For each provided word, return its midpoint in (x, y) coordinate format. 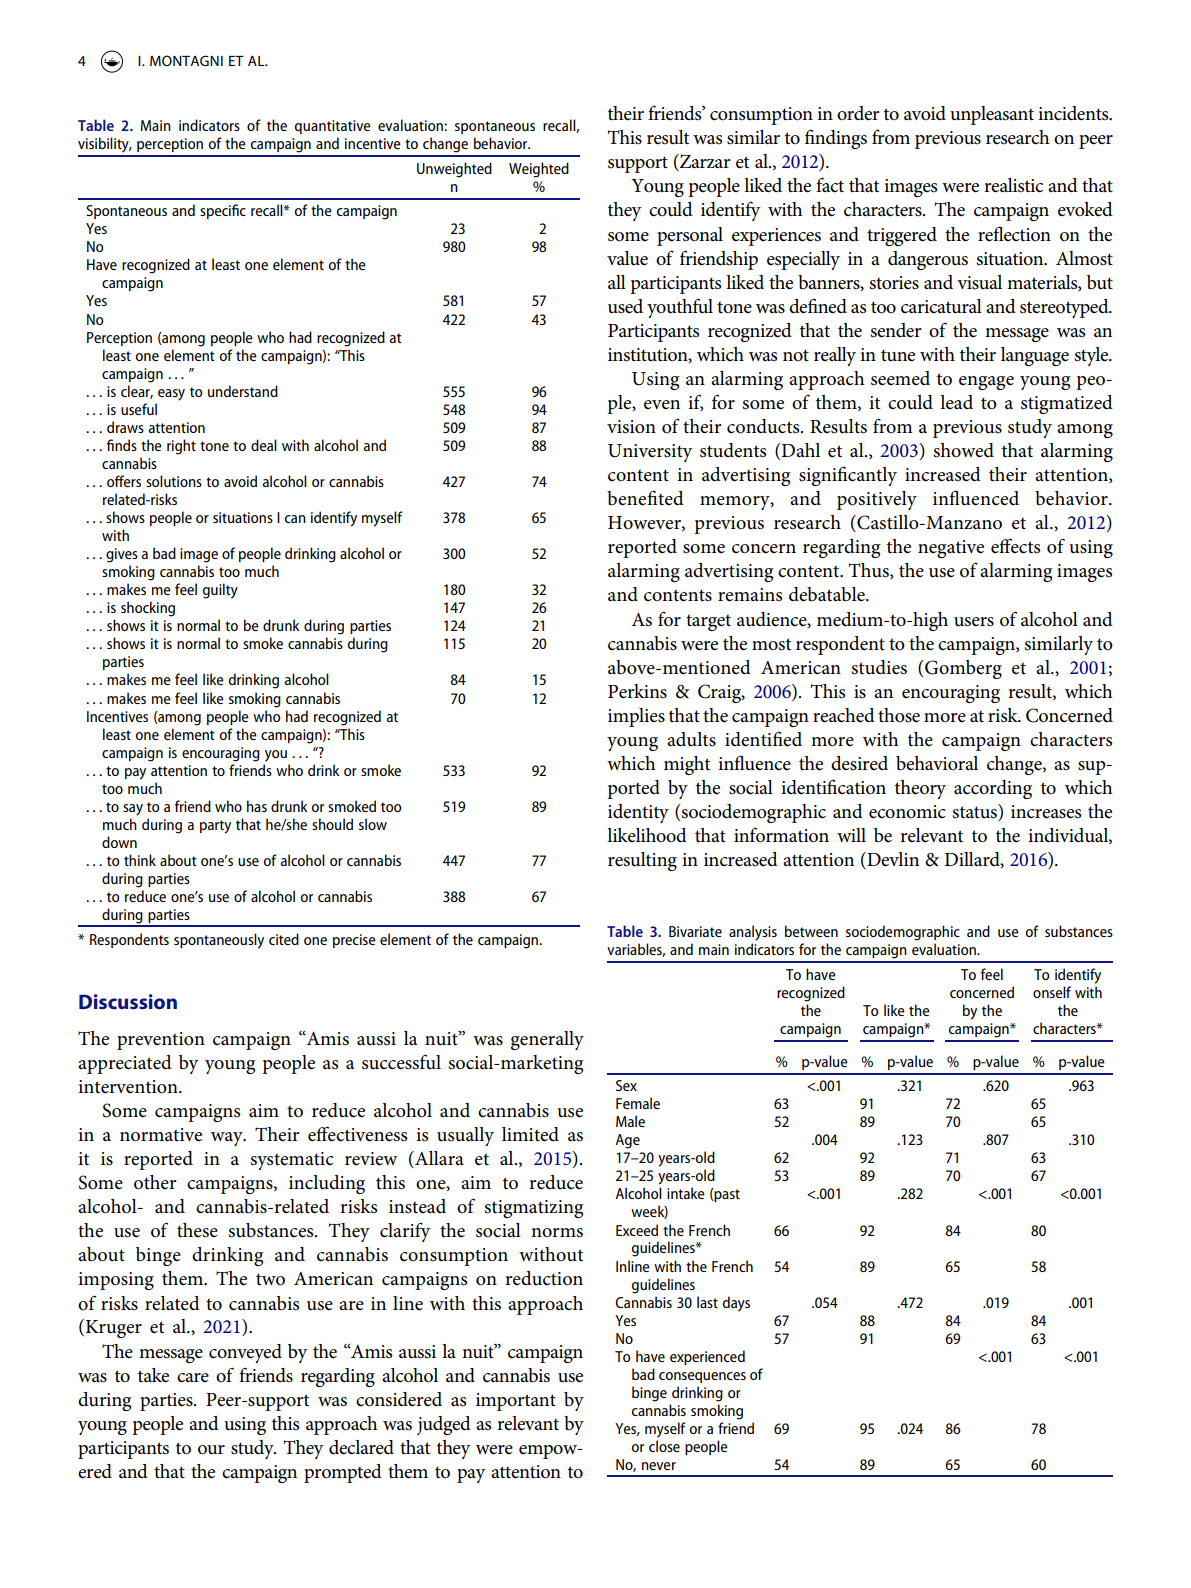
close (664, 1446)
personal (690, 236)
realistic (1013, 185)
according (993, 789)
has (257, 806)
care (193, 1378)
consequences (702, 1377)
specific (223, 211)
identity (638, 813)
